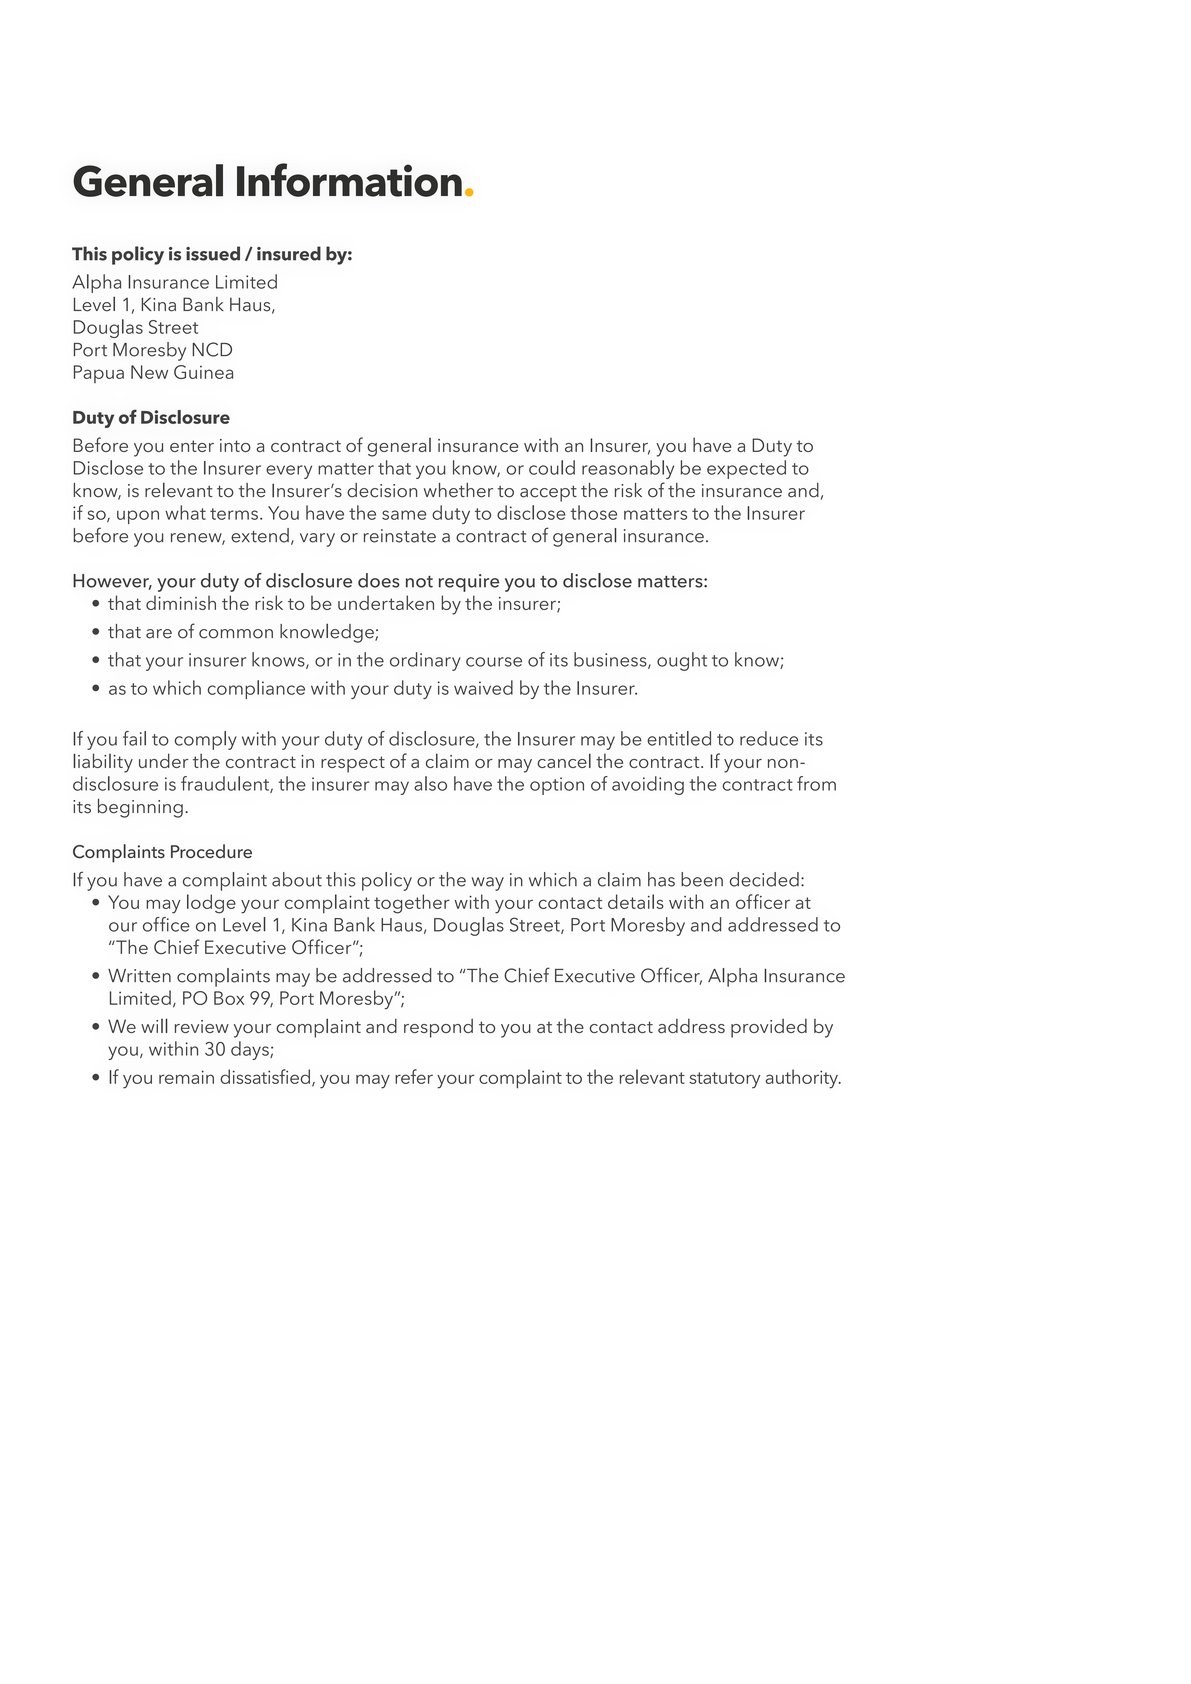 The height and width of the screenshot is (1684, 1191). Describe the element at coordinates (746, 469) in the screenshot. I see `expected` at that location.
